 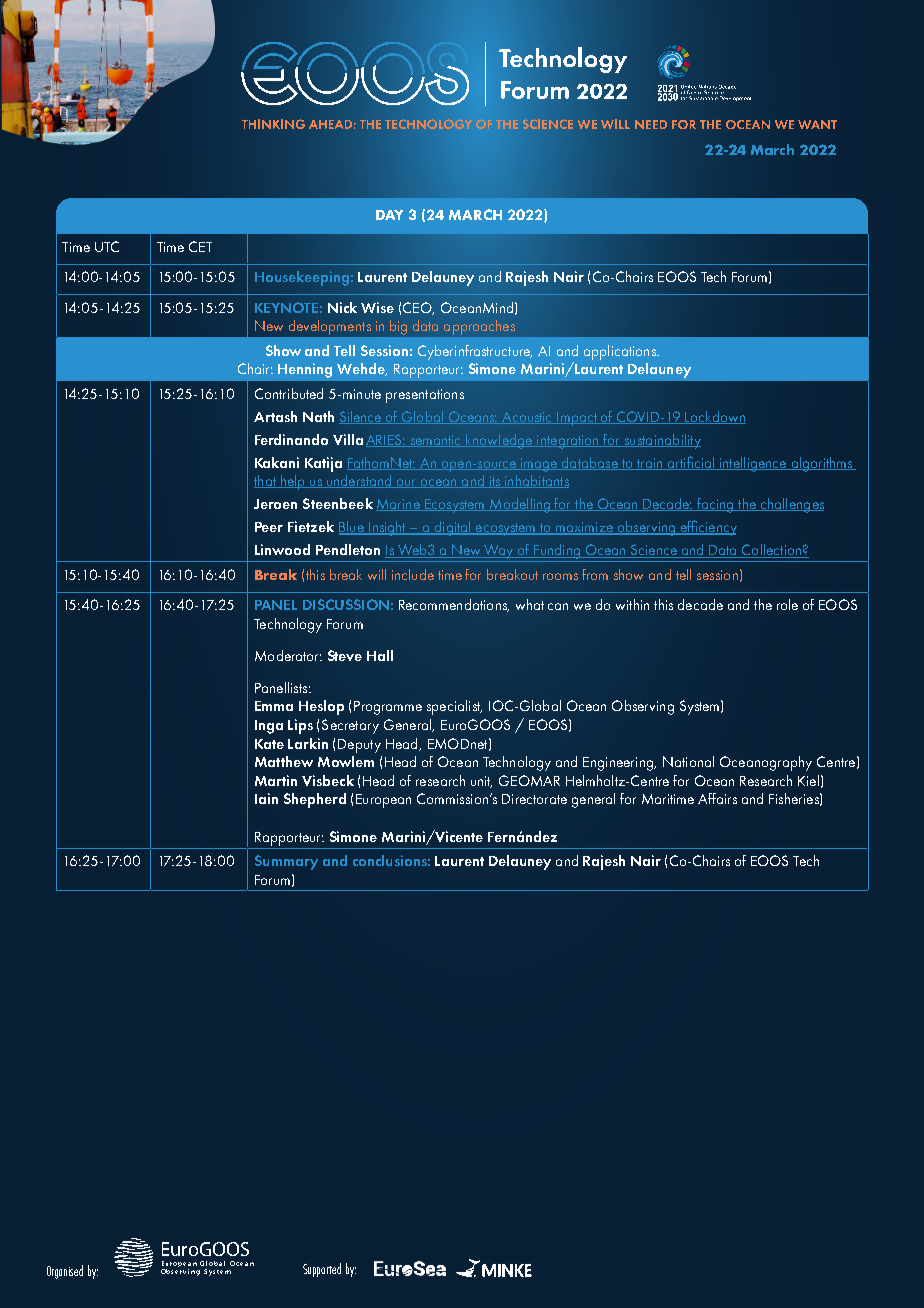 I want to click on Summary, so click(x=286, y=862).
